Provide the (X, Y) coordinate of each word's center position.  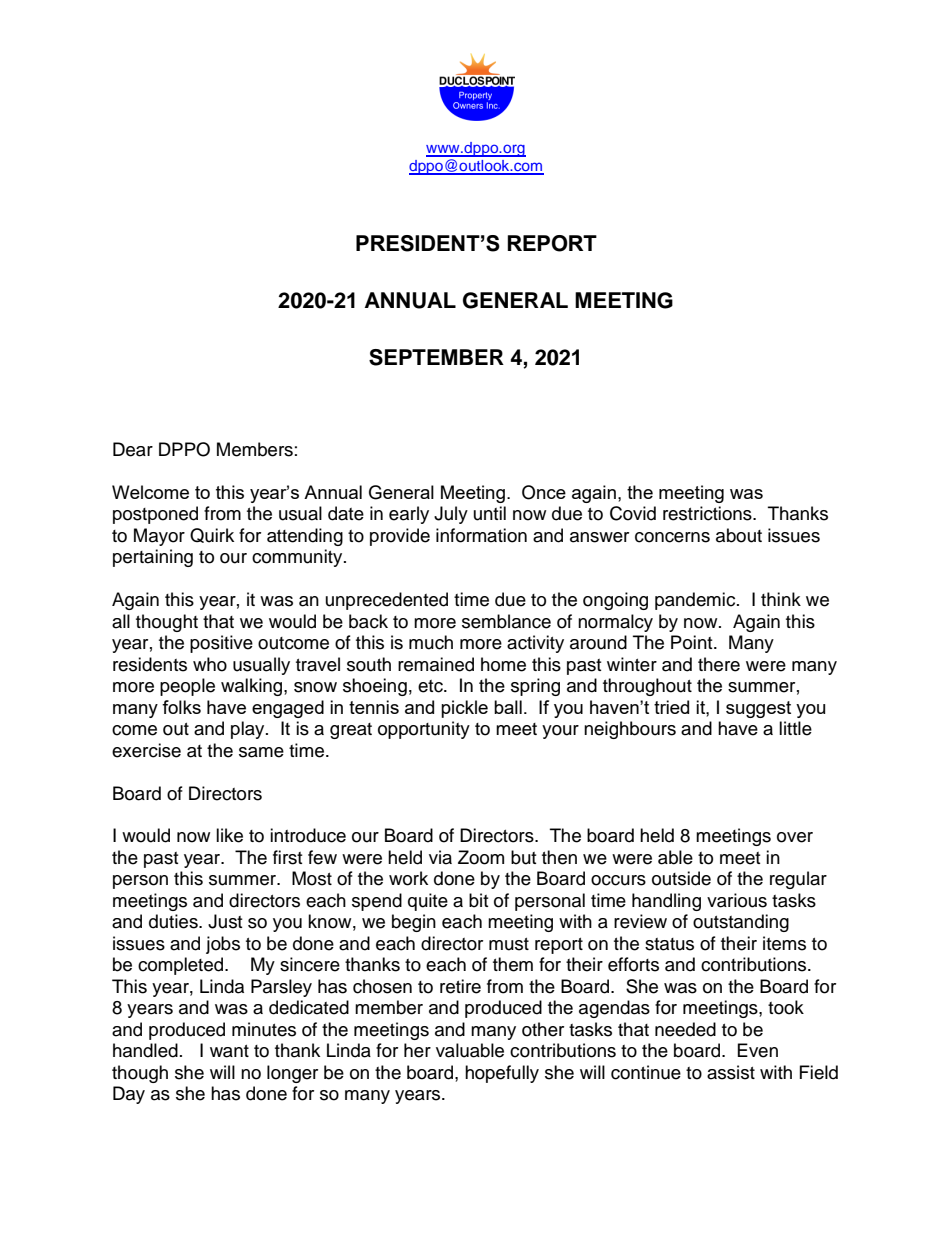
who (210, 664)
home (503, 664)
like (229, 835)
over (795, 837)
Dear (133, 449)
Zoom (481, 857)
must (509, 944)
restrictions (708, 513)
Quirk (212, 535)
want (229, 1051)
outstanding (741, 923)
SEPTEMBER (436, 357)
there (719, 664)
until (490, 513)
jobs (223, 945)
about (739, 535)
